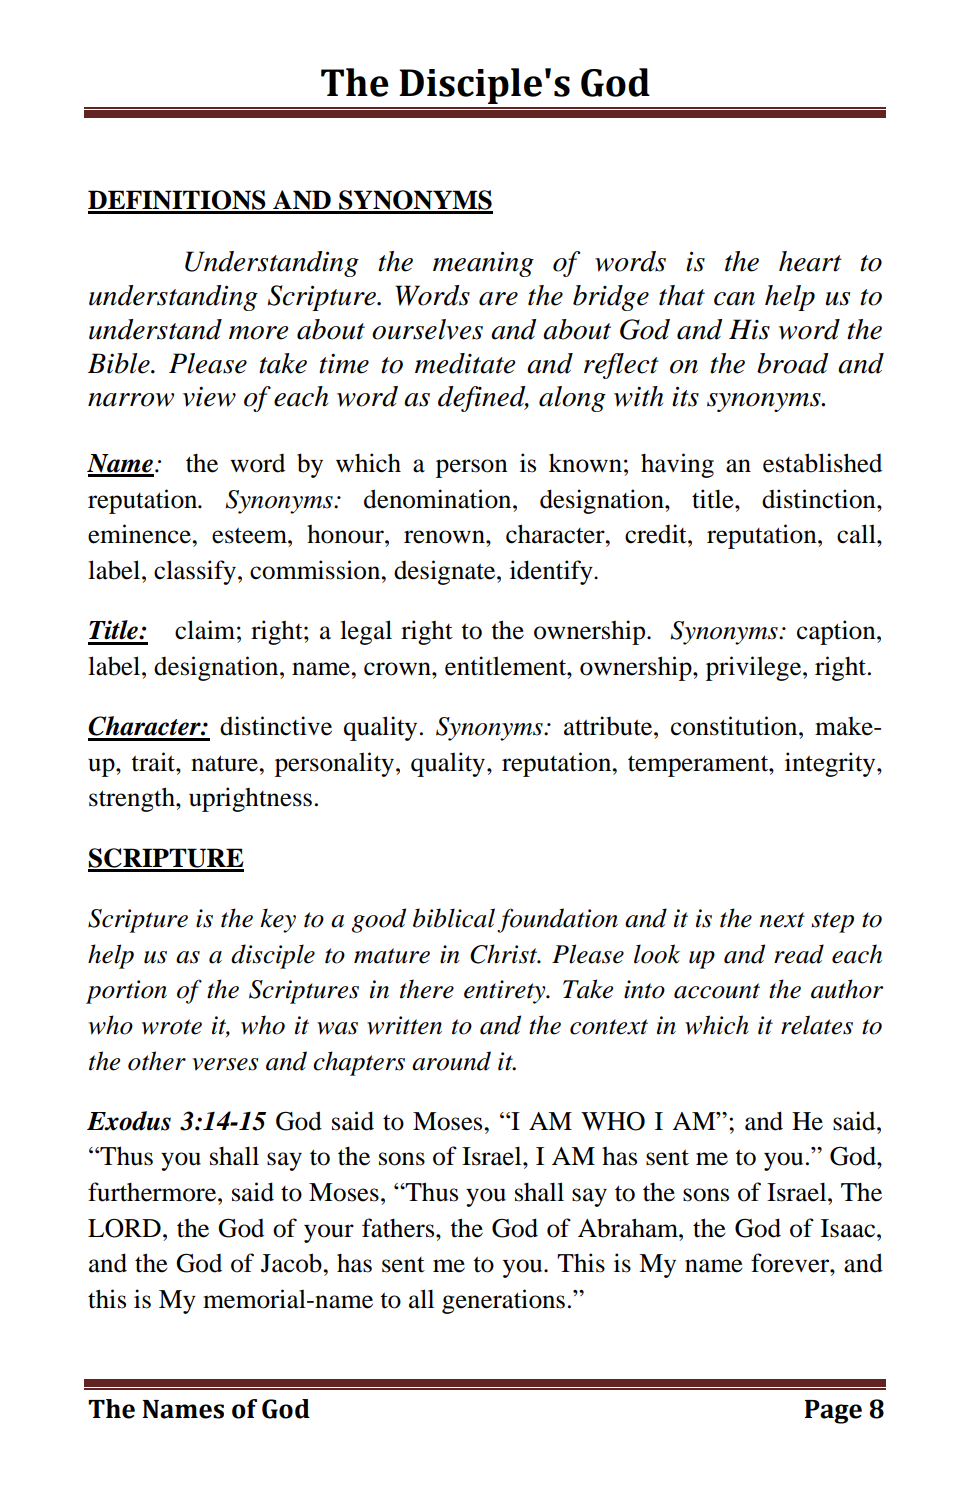  I want to click on are, so click(498, 299).
